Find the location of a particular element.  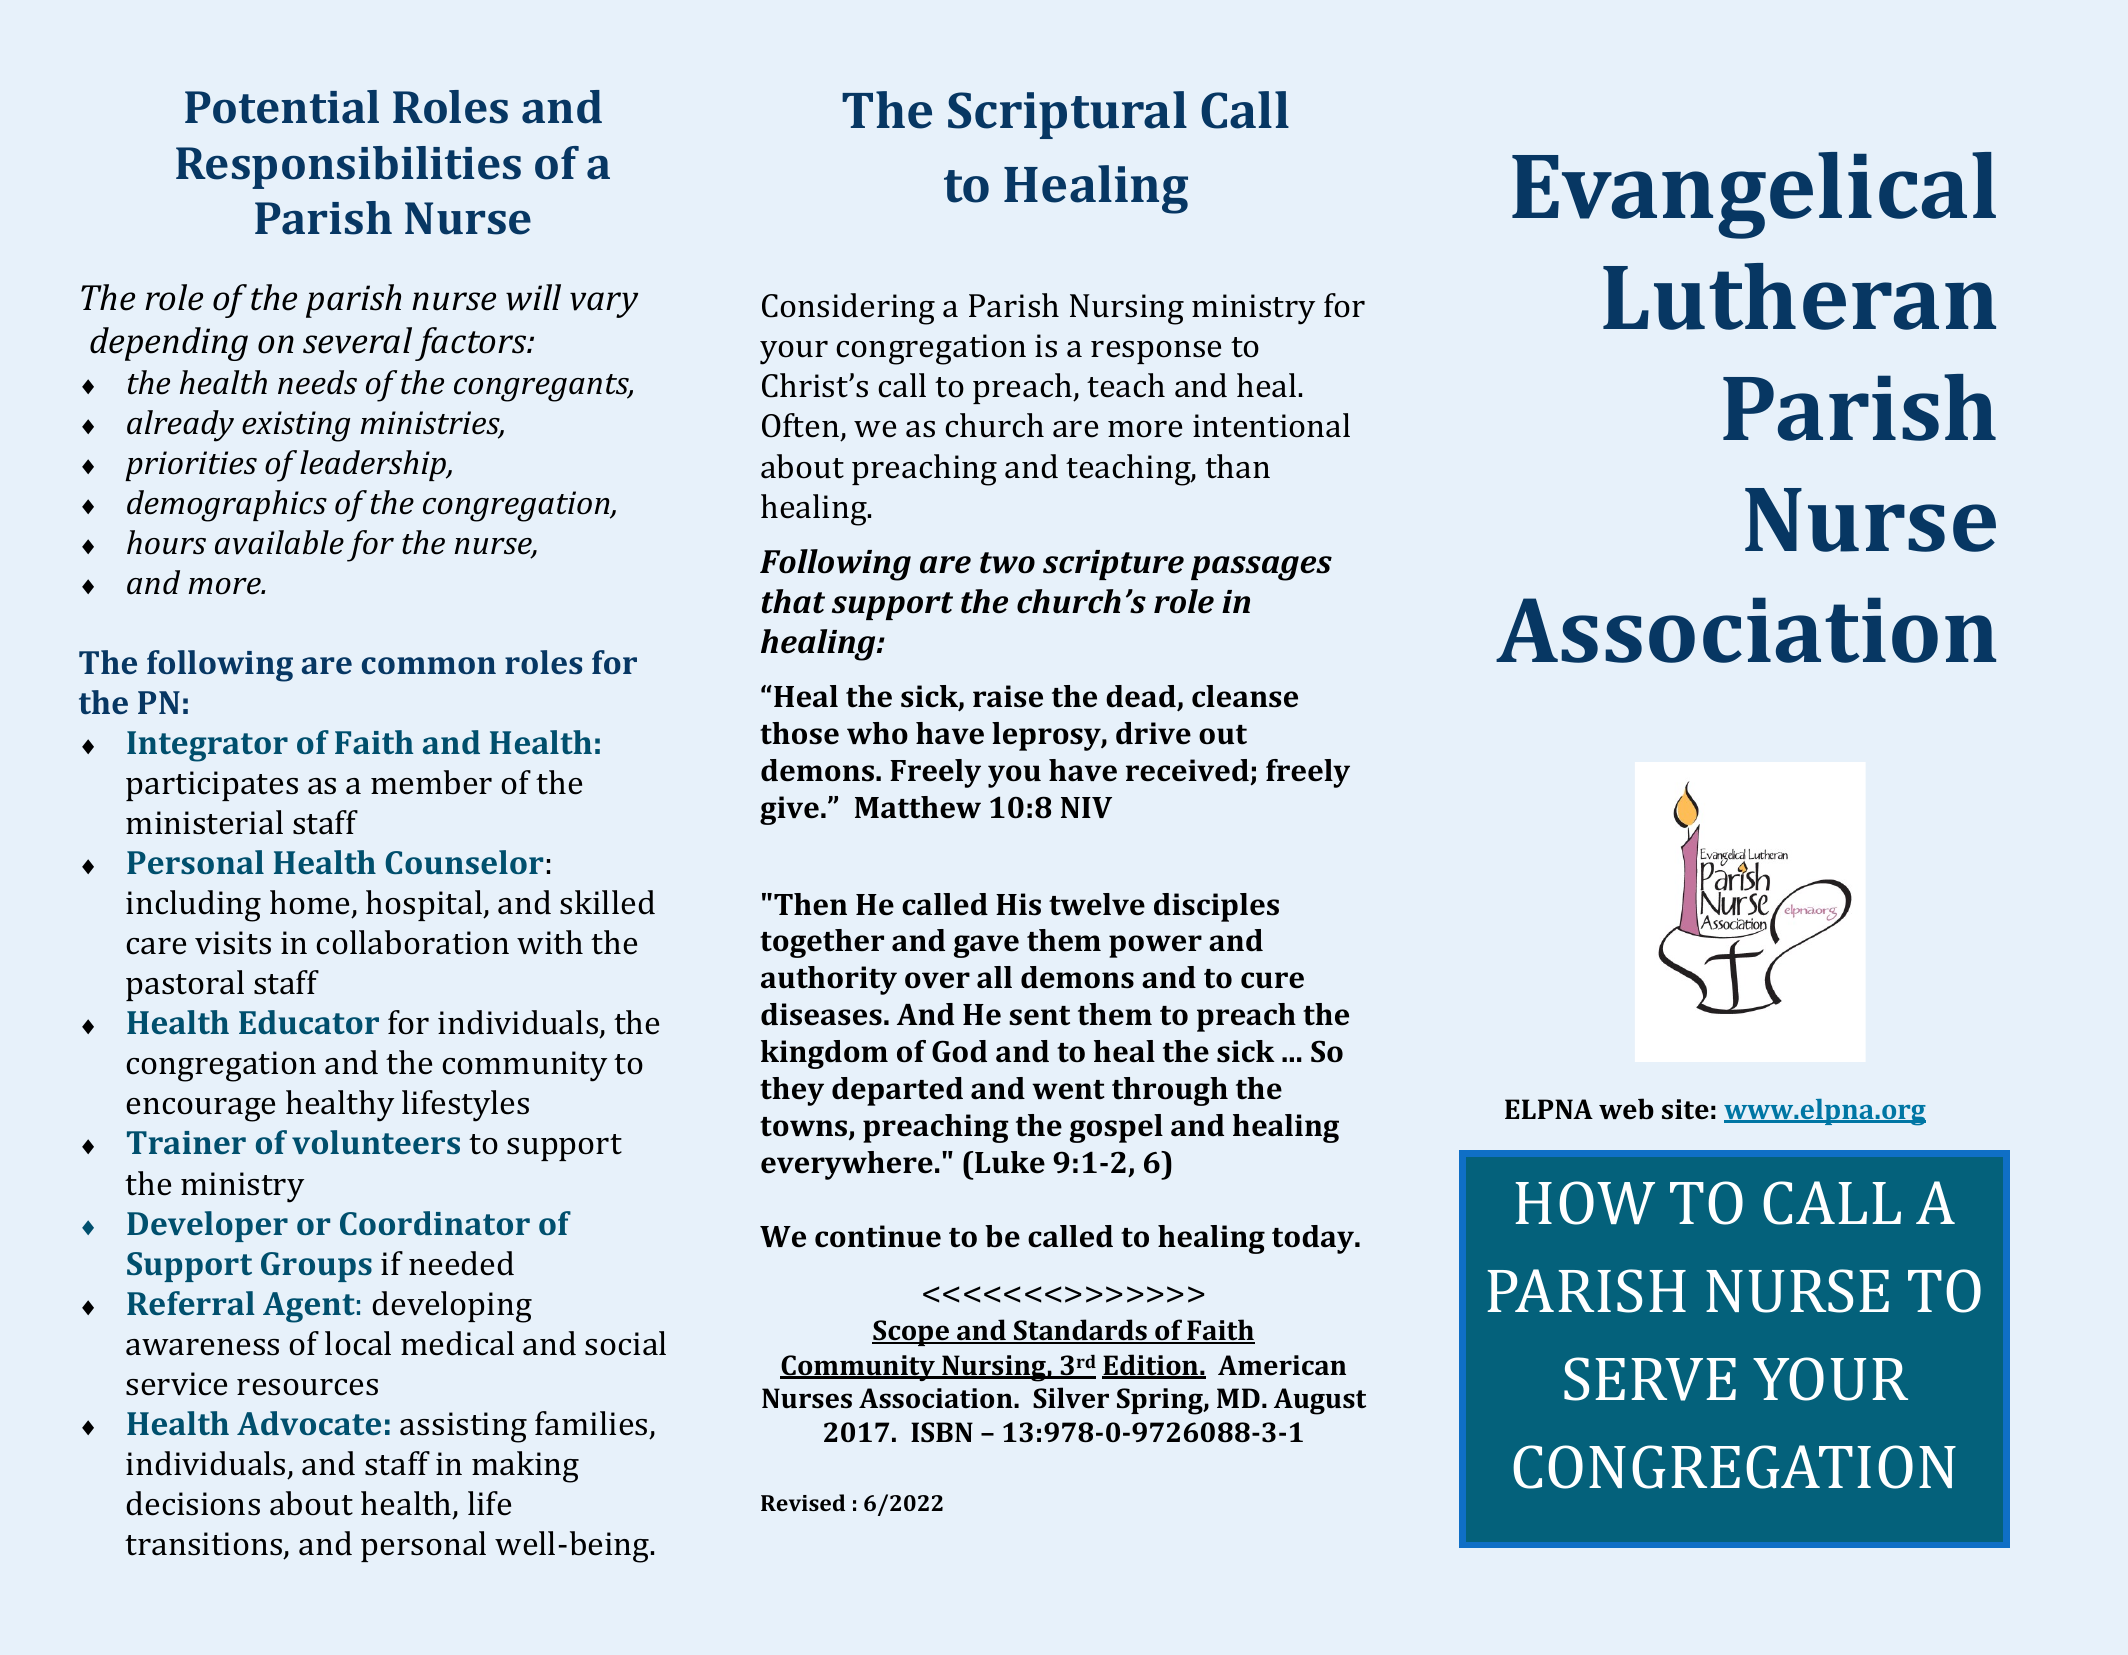

Educator is located at coordinates (309, 1022).
